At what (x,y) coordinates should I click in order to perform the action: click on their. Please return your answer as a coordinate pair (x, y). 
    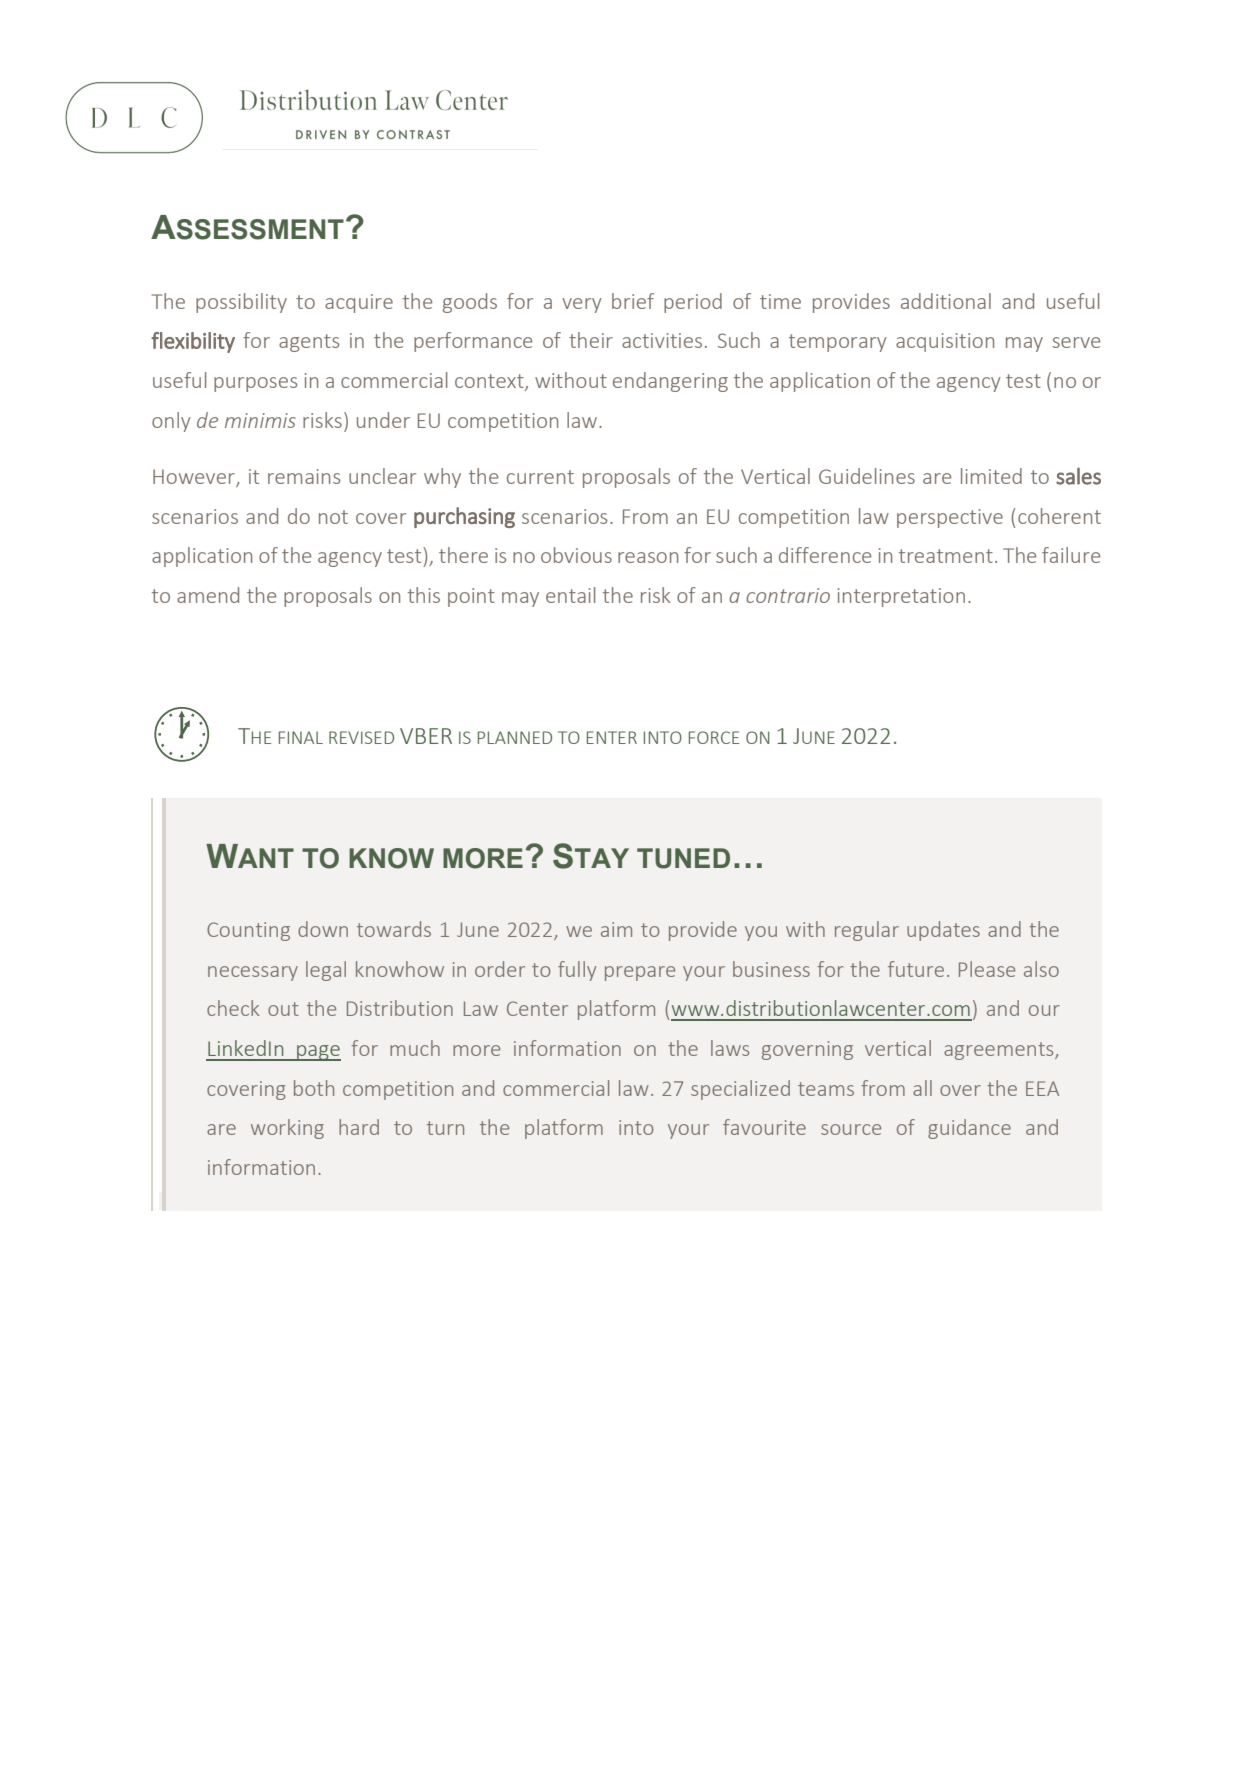
    Looking at the image, I should click on (591, 340).
